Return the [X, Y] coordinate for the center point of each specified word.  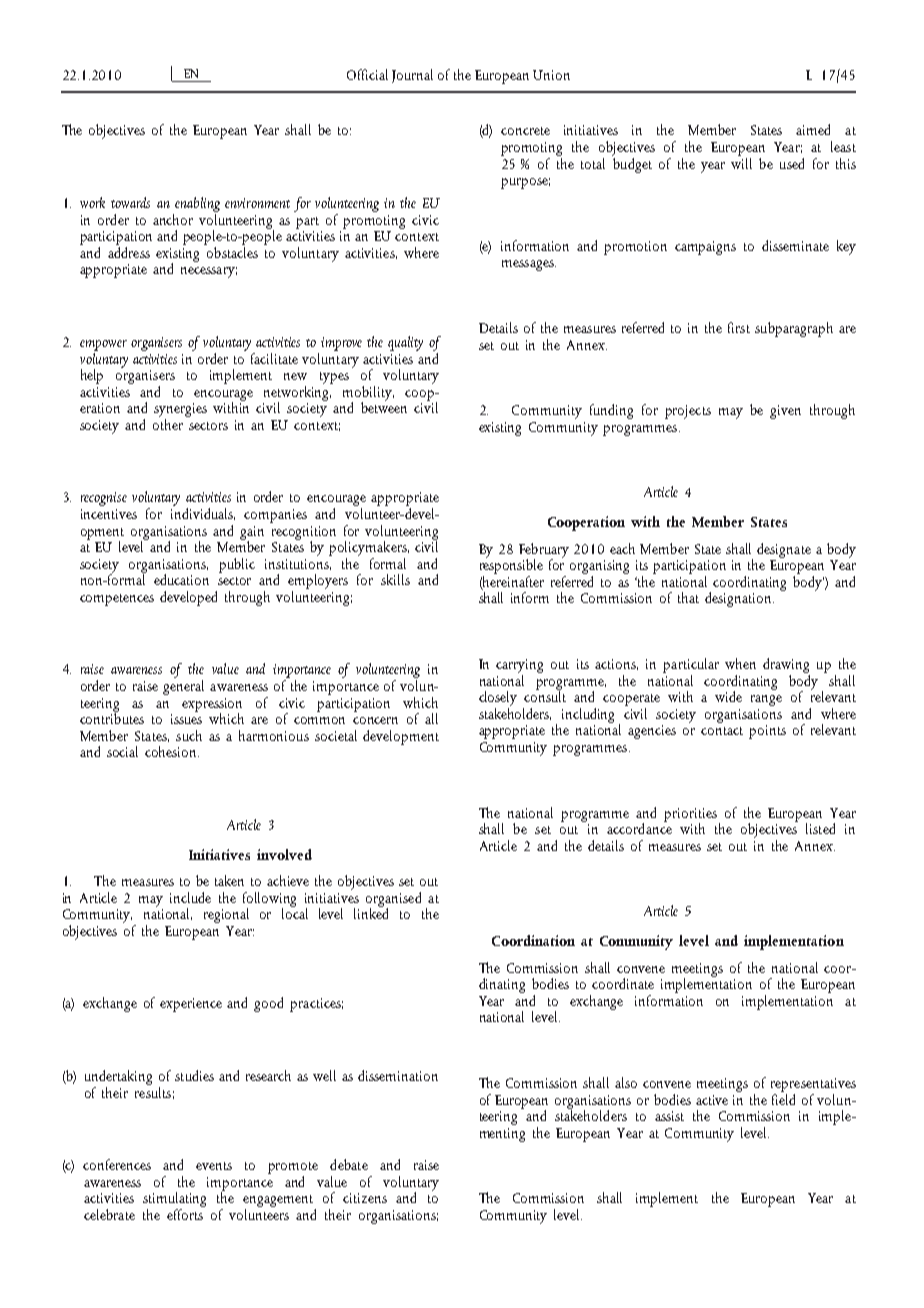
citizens [365, 1198]
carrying [519, 666]
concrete [525, 131]
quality [405, 343]
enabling [197, 204]
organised [393, 900]
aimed [813, 129]
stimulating [174, 1201]
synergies [180, 410]
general [183, 686]
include [190, 897]
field [783, 1098]
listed [820, 828]
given [785, 412]
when [740, 663]
